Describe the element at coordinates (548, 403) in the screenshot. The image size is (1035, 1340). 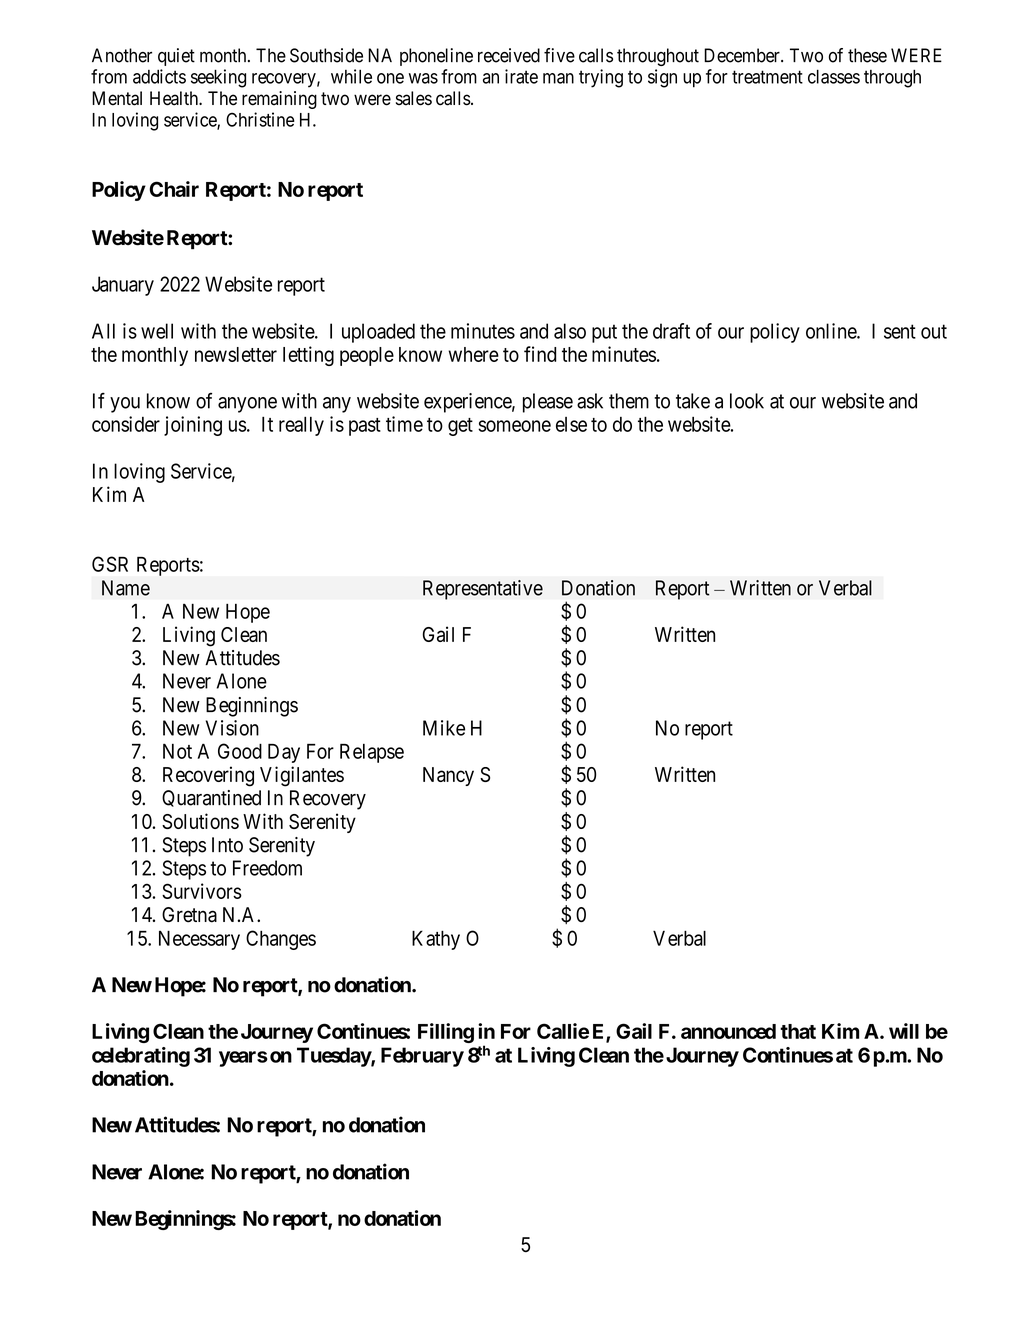
I see `please` at that location.
